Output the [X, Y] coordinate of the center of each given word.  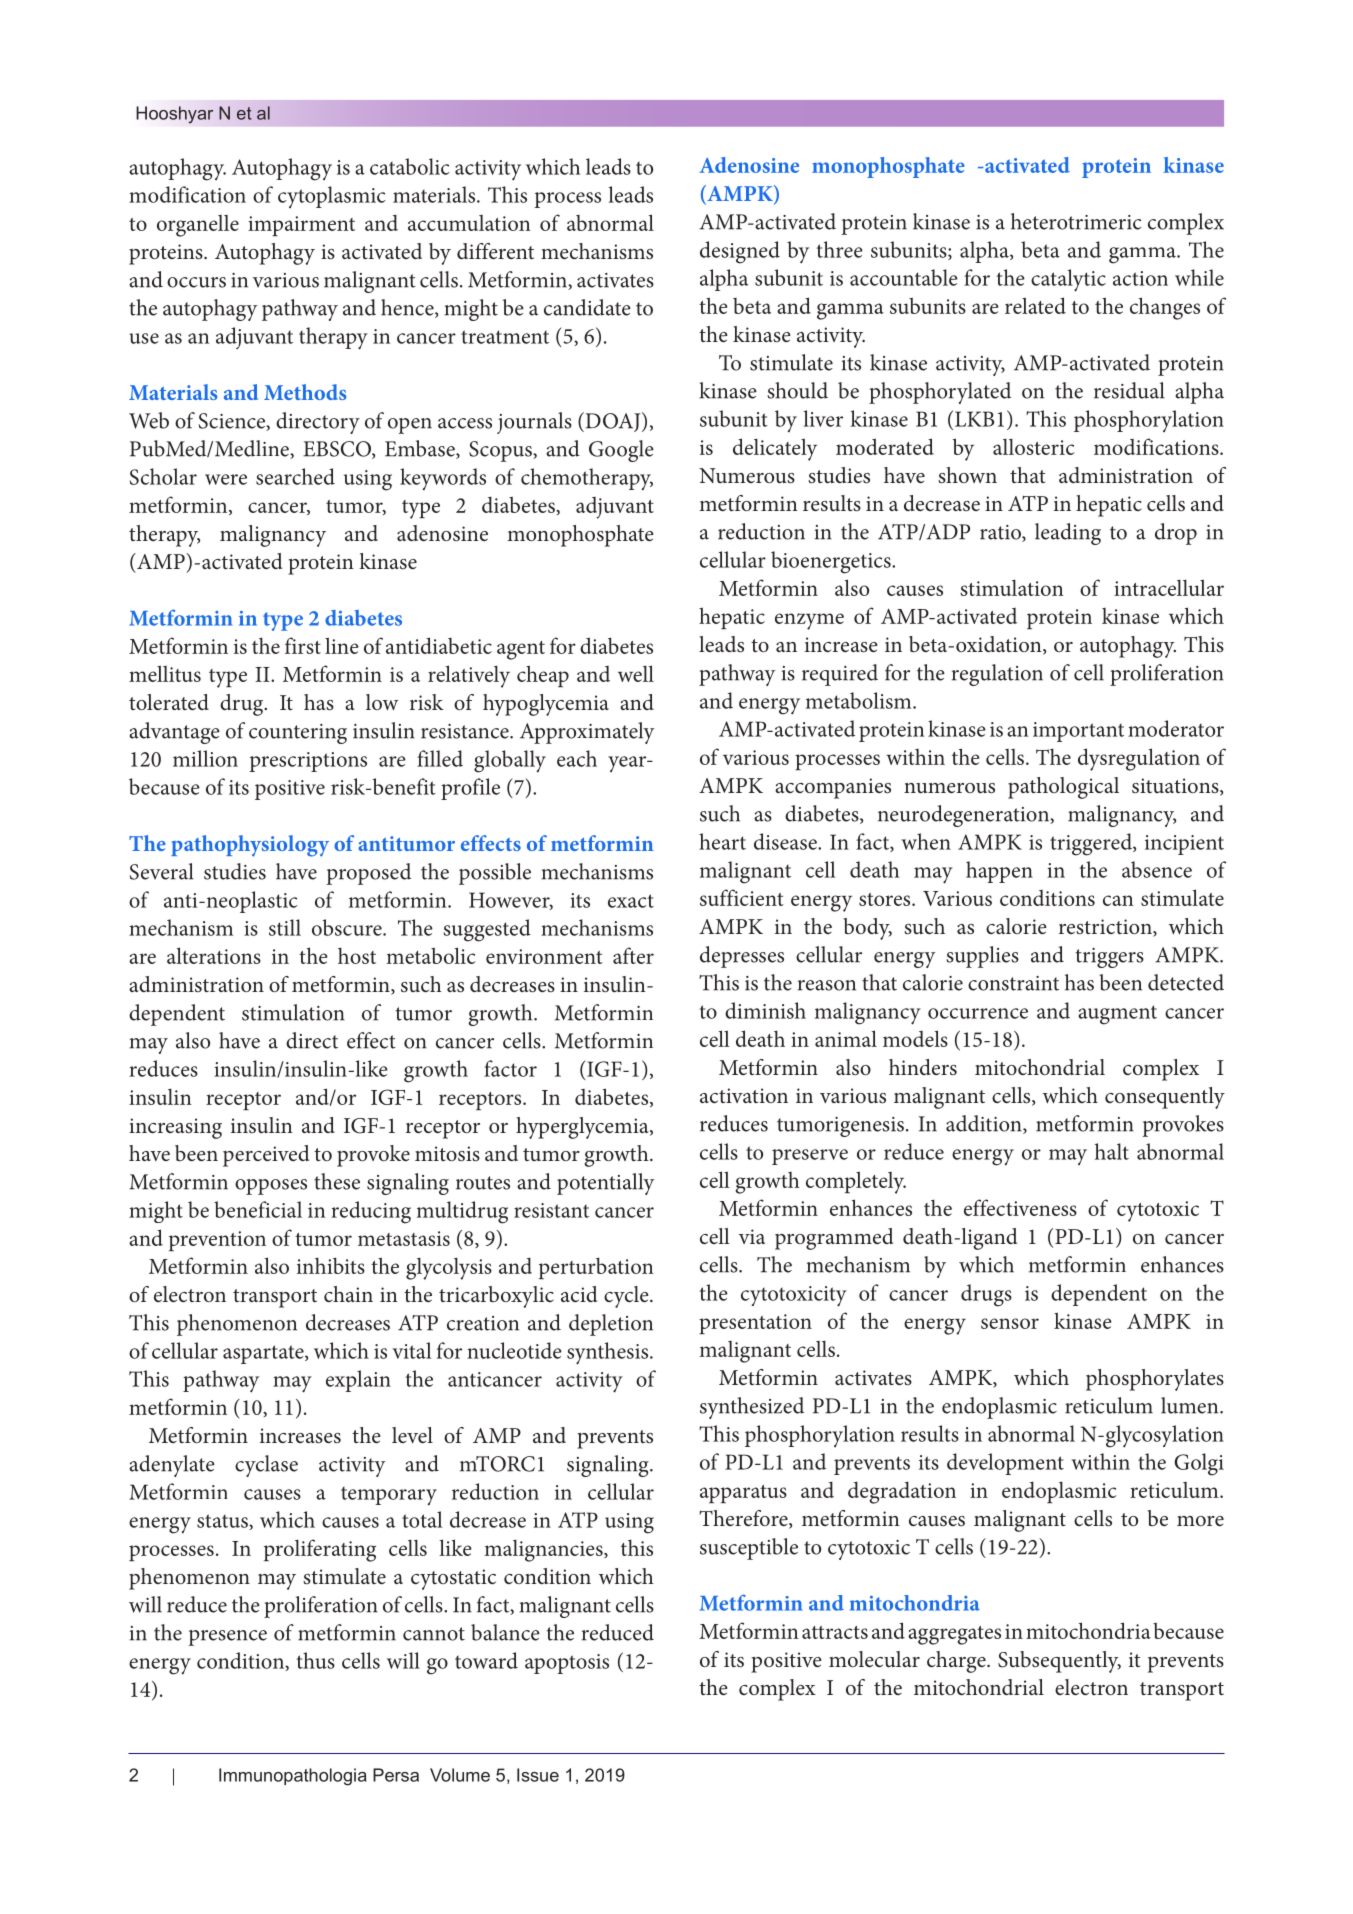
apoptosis [567, 1664]
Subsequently [1059, 1662]
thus [315, 1660]
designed [740, 252]
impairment [301, 226]
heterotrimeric [1076, 221]
